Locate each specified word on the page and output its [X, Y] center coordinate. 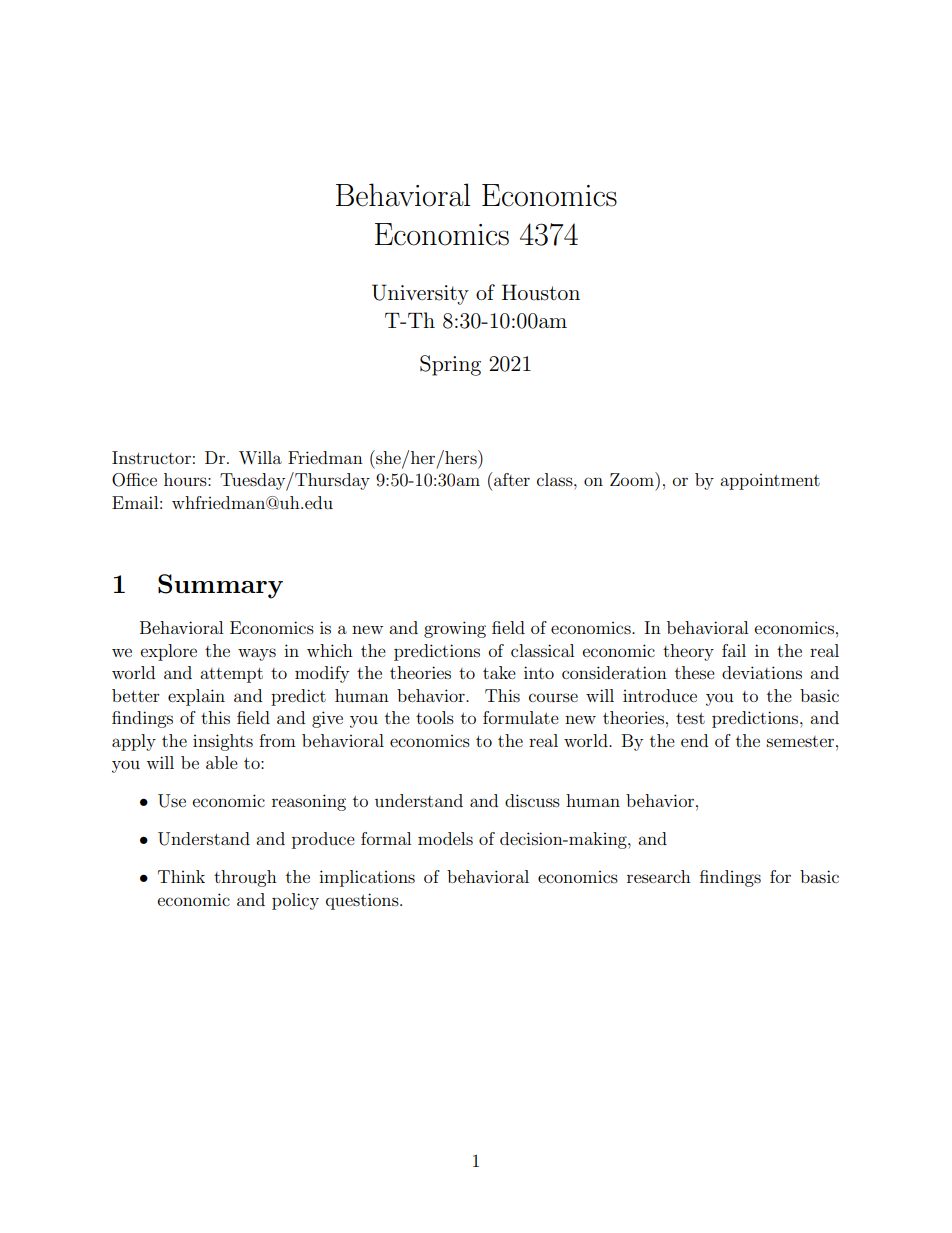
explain [196, 697]
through [245, 878]
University [420, 294]
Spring [450, 365]
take [499, 672]
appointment [770, 482]
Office [134, 480]
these [695, 672]
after [512, 479]
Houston [541, 292]
